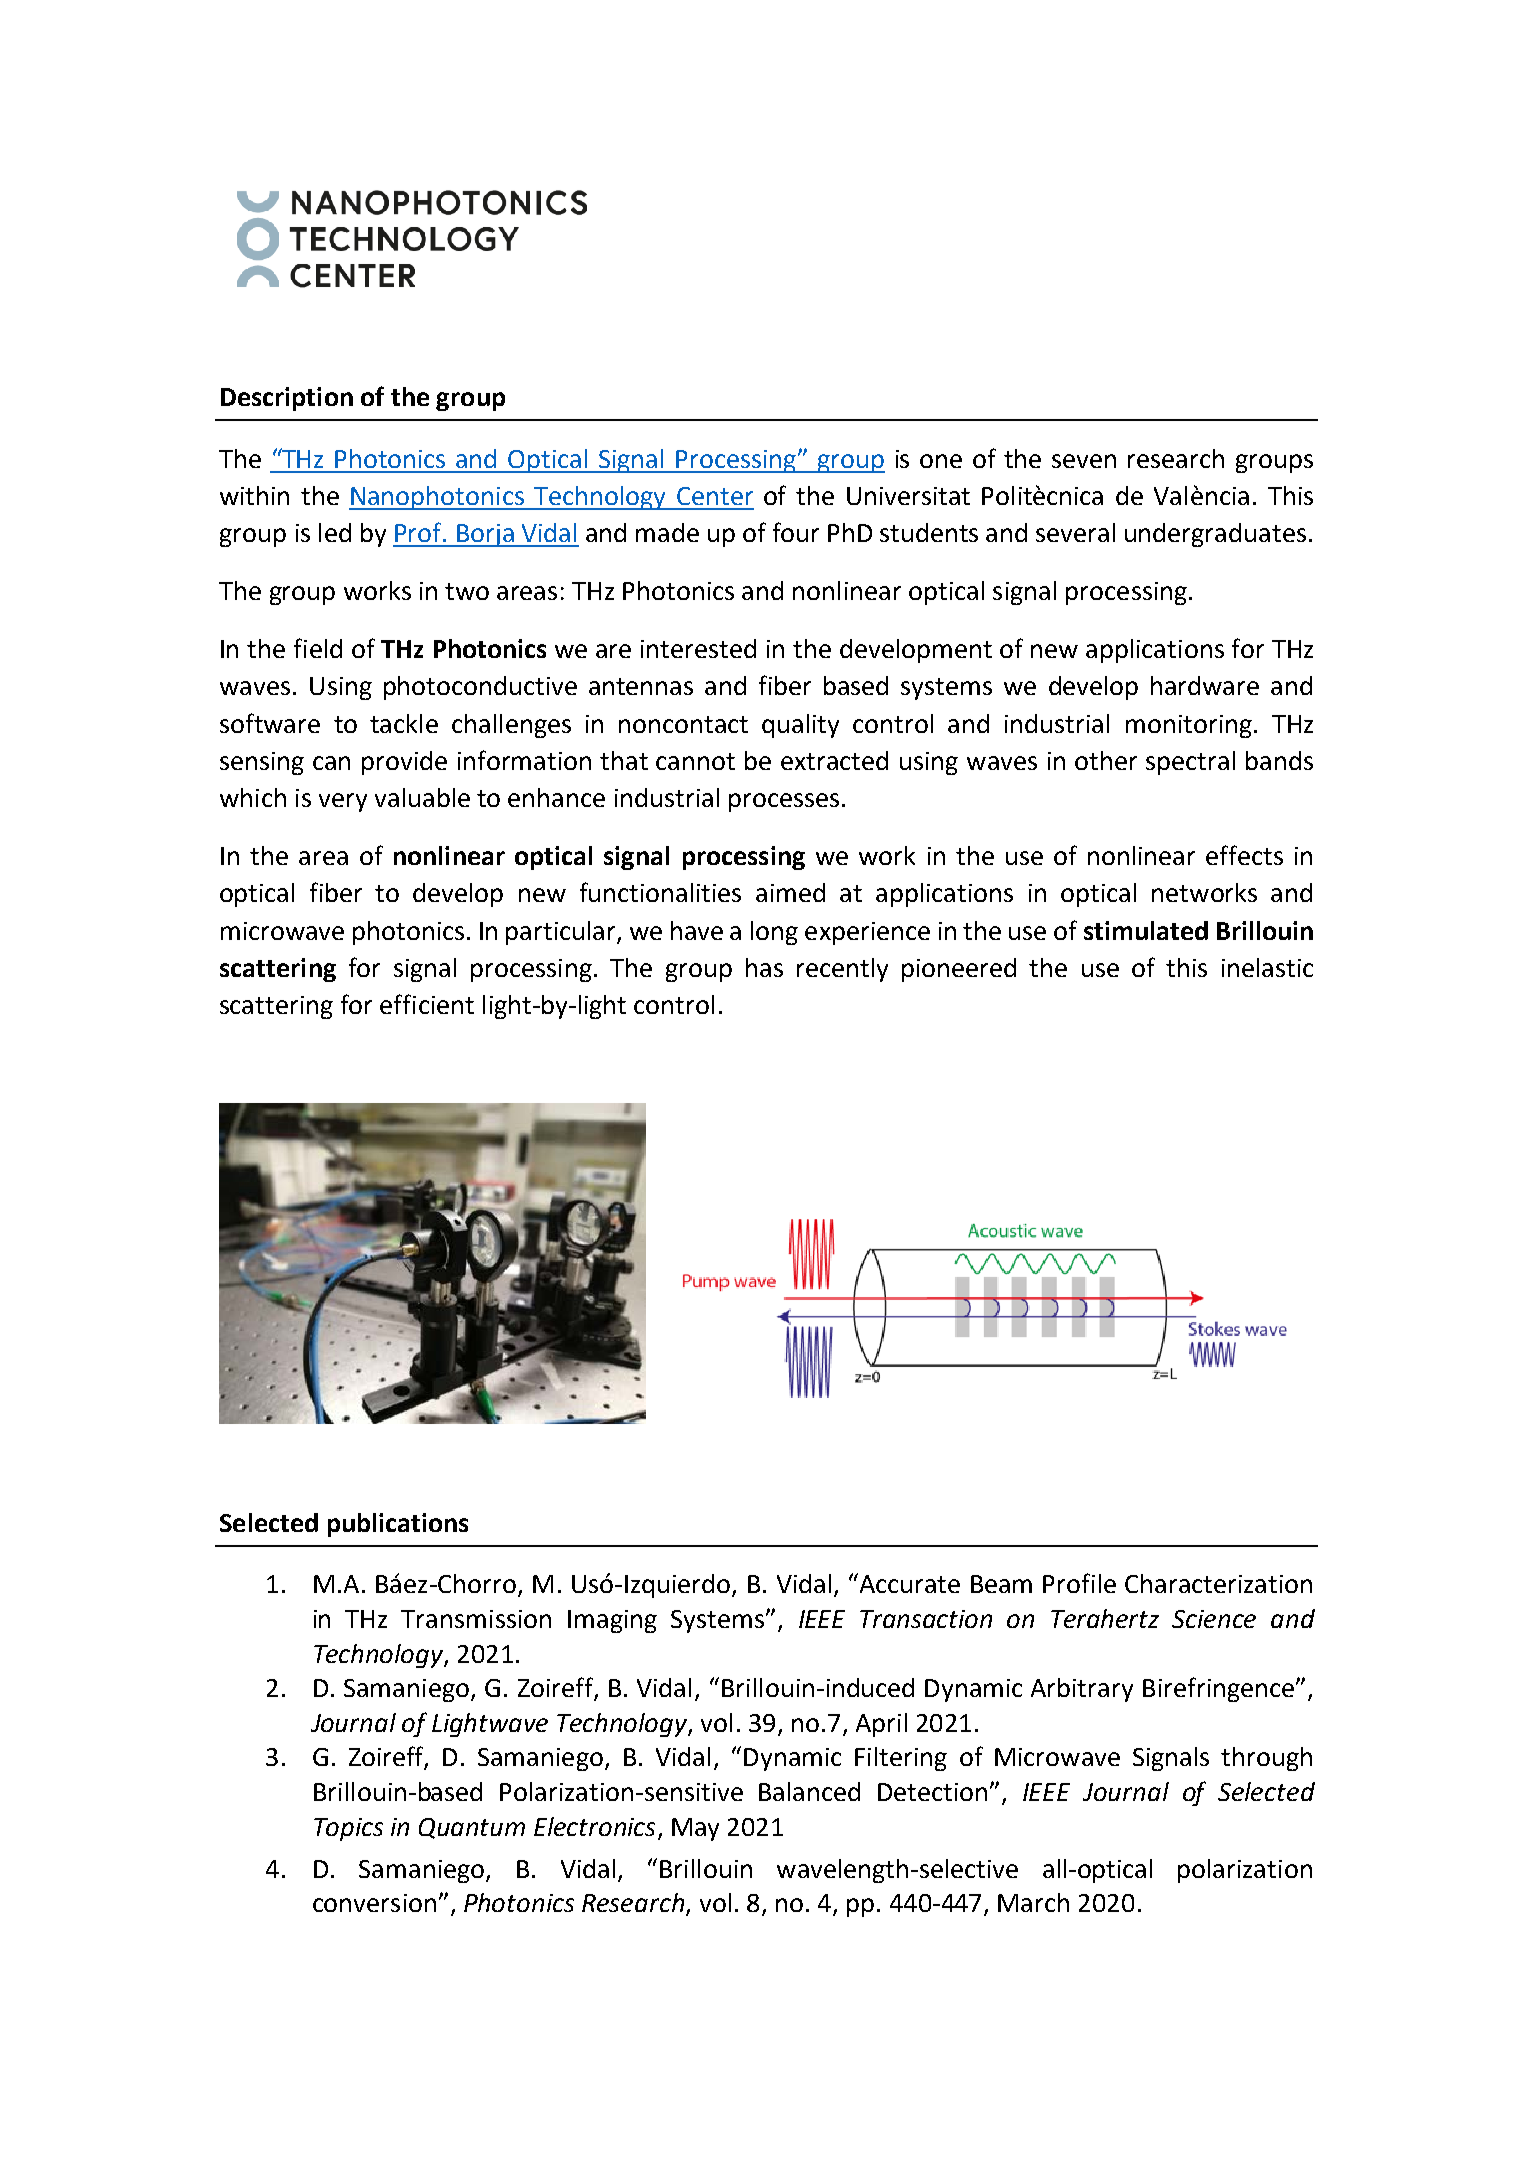 The image size is (1533, 2167). What do you see at coordinates (404, 723) in the screenshot?
I see `tackle` at bounding box center [404, 723].
